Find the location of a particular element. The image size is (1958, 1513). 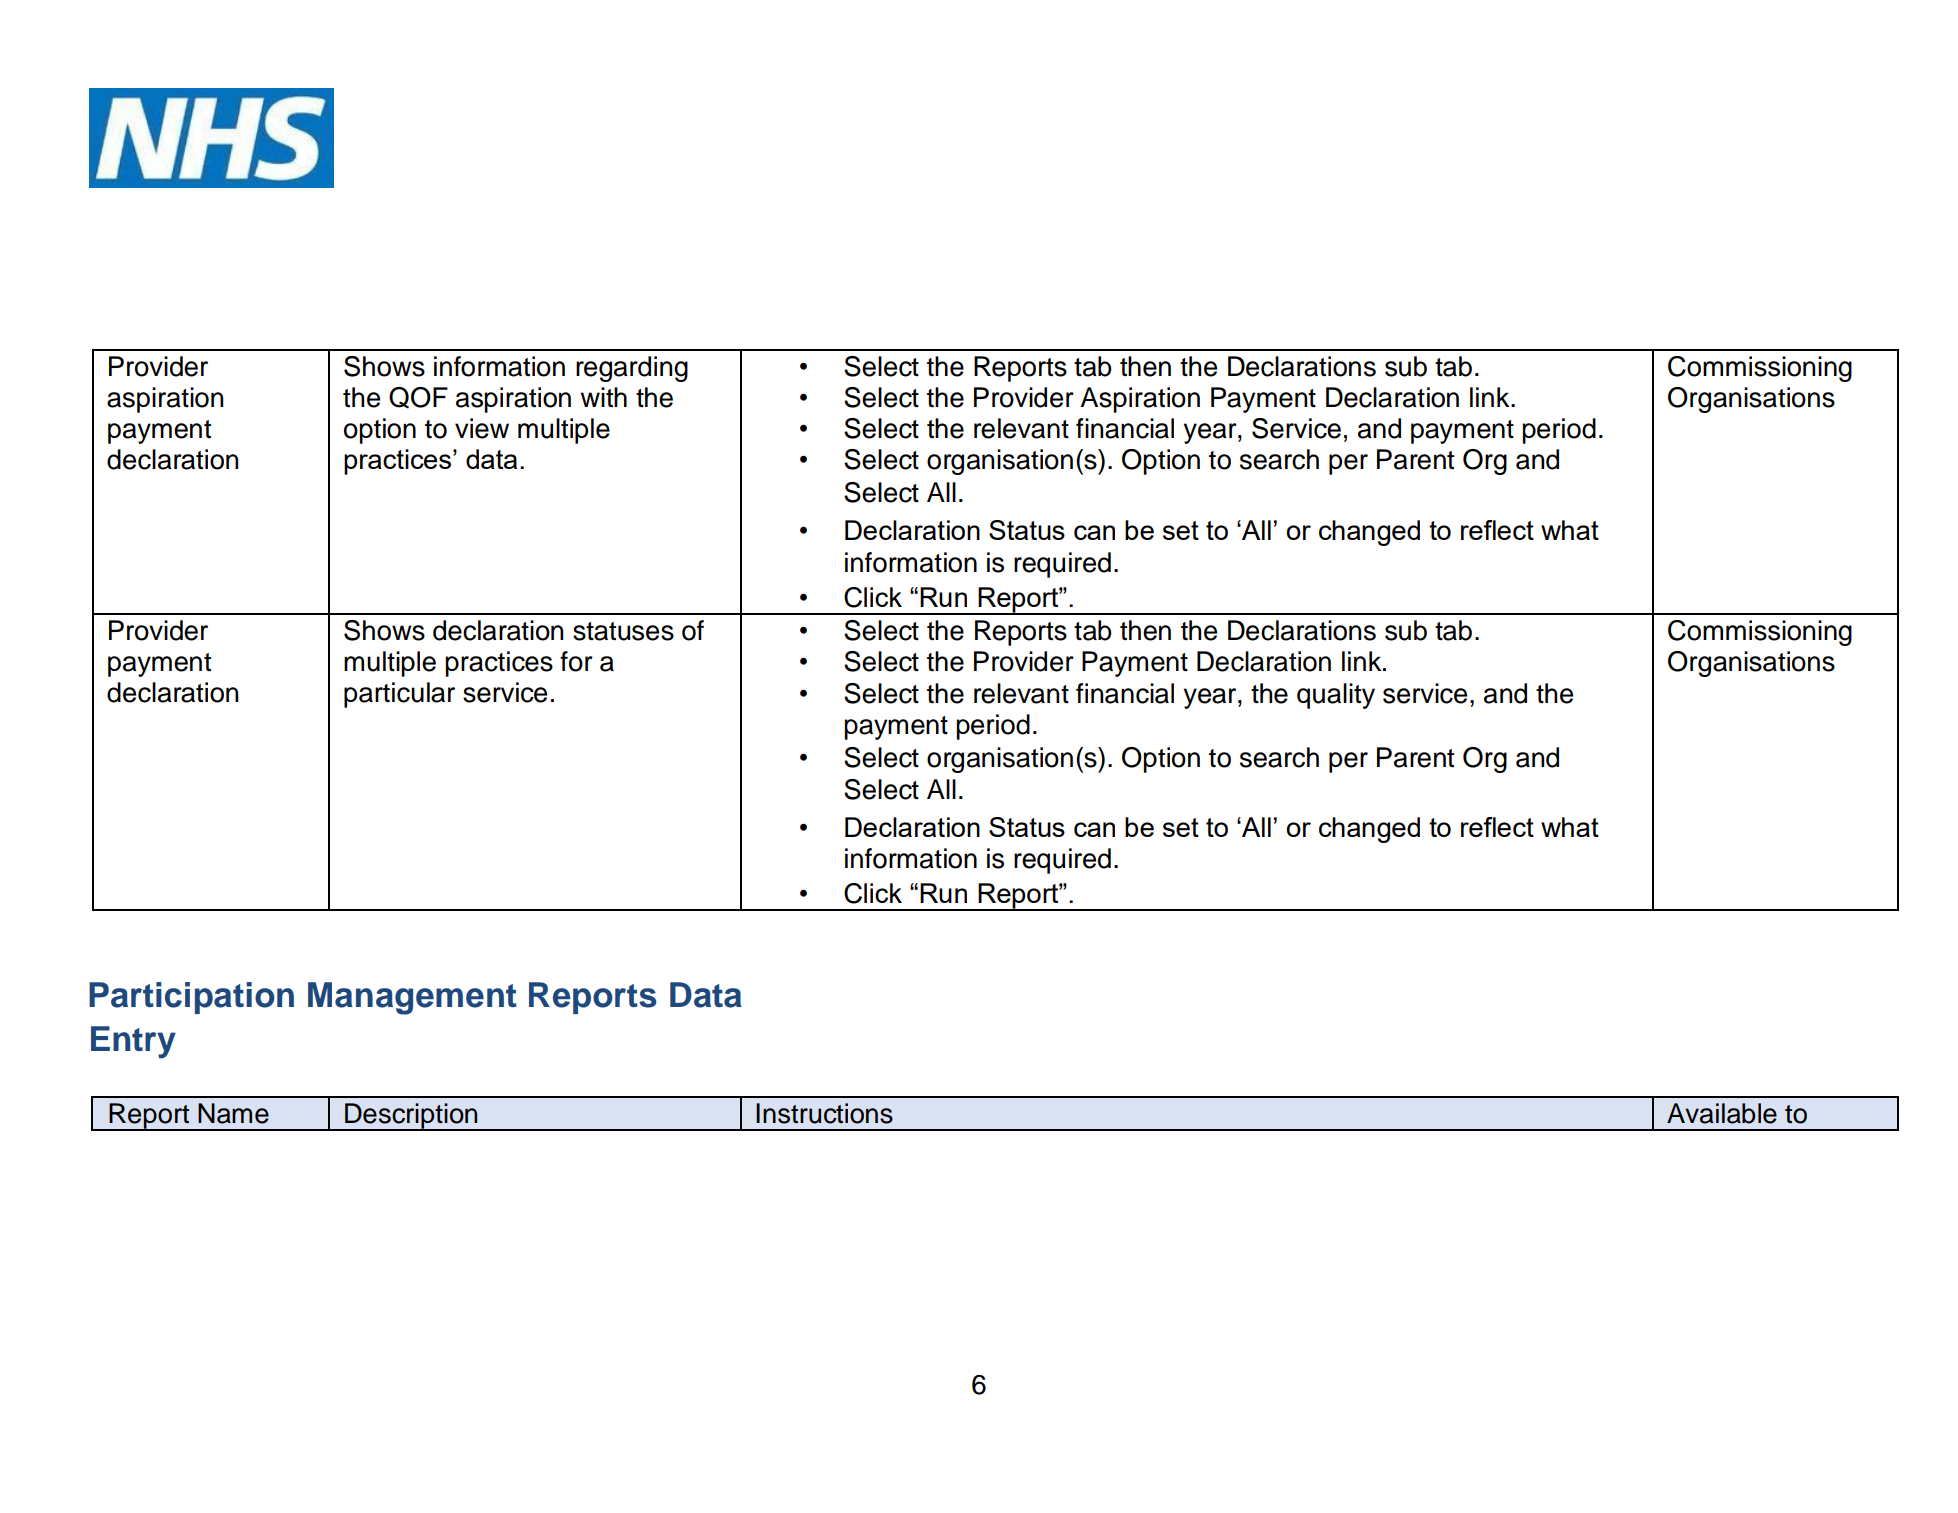

Management is located at coordinates (412, 998).
